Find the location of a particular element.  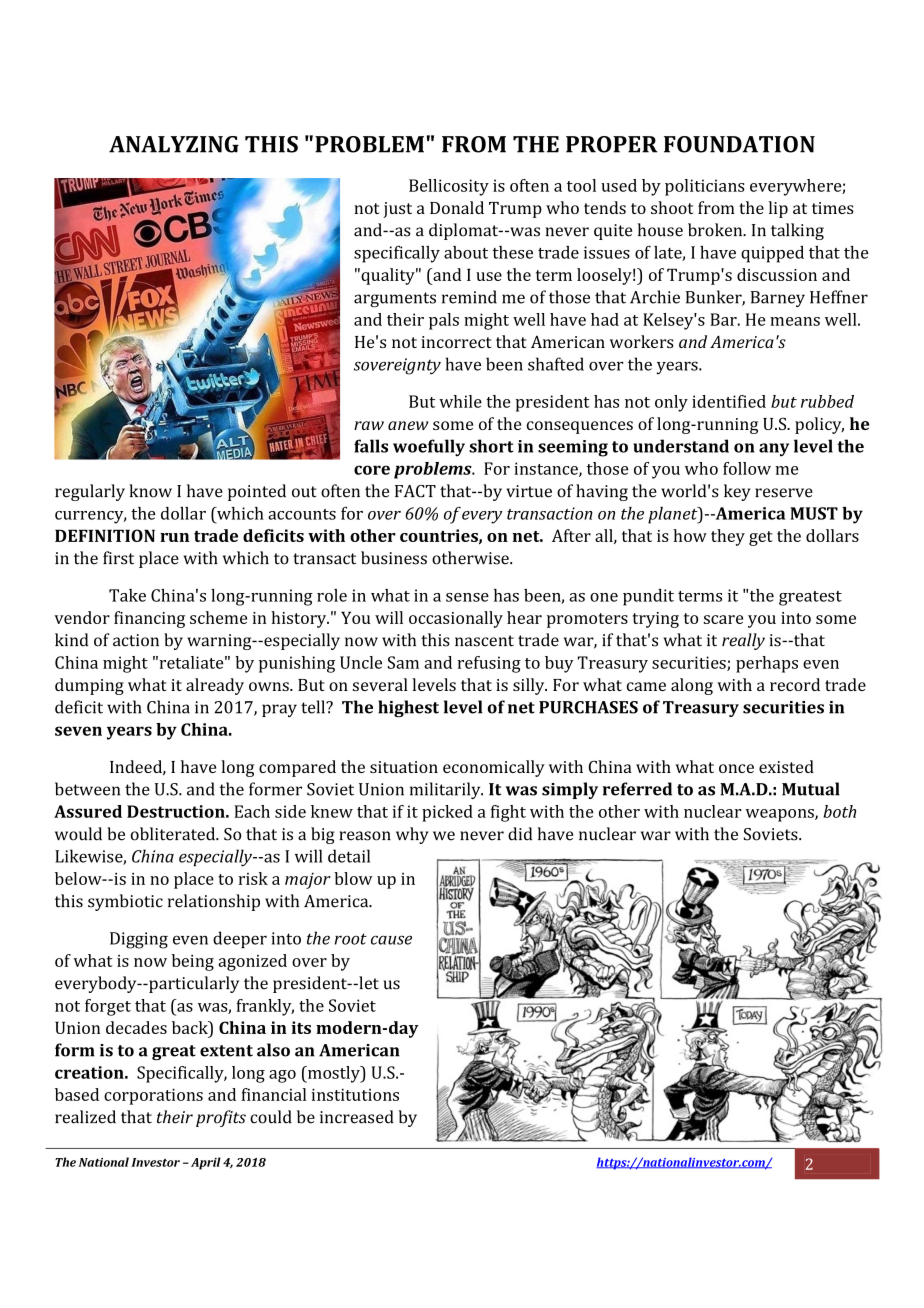

institutions is located at coordinates (355, 1095).
